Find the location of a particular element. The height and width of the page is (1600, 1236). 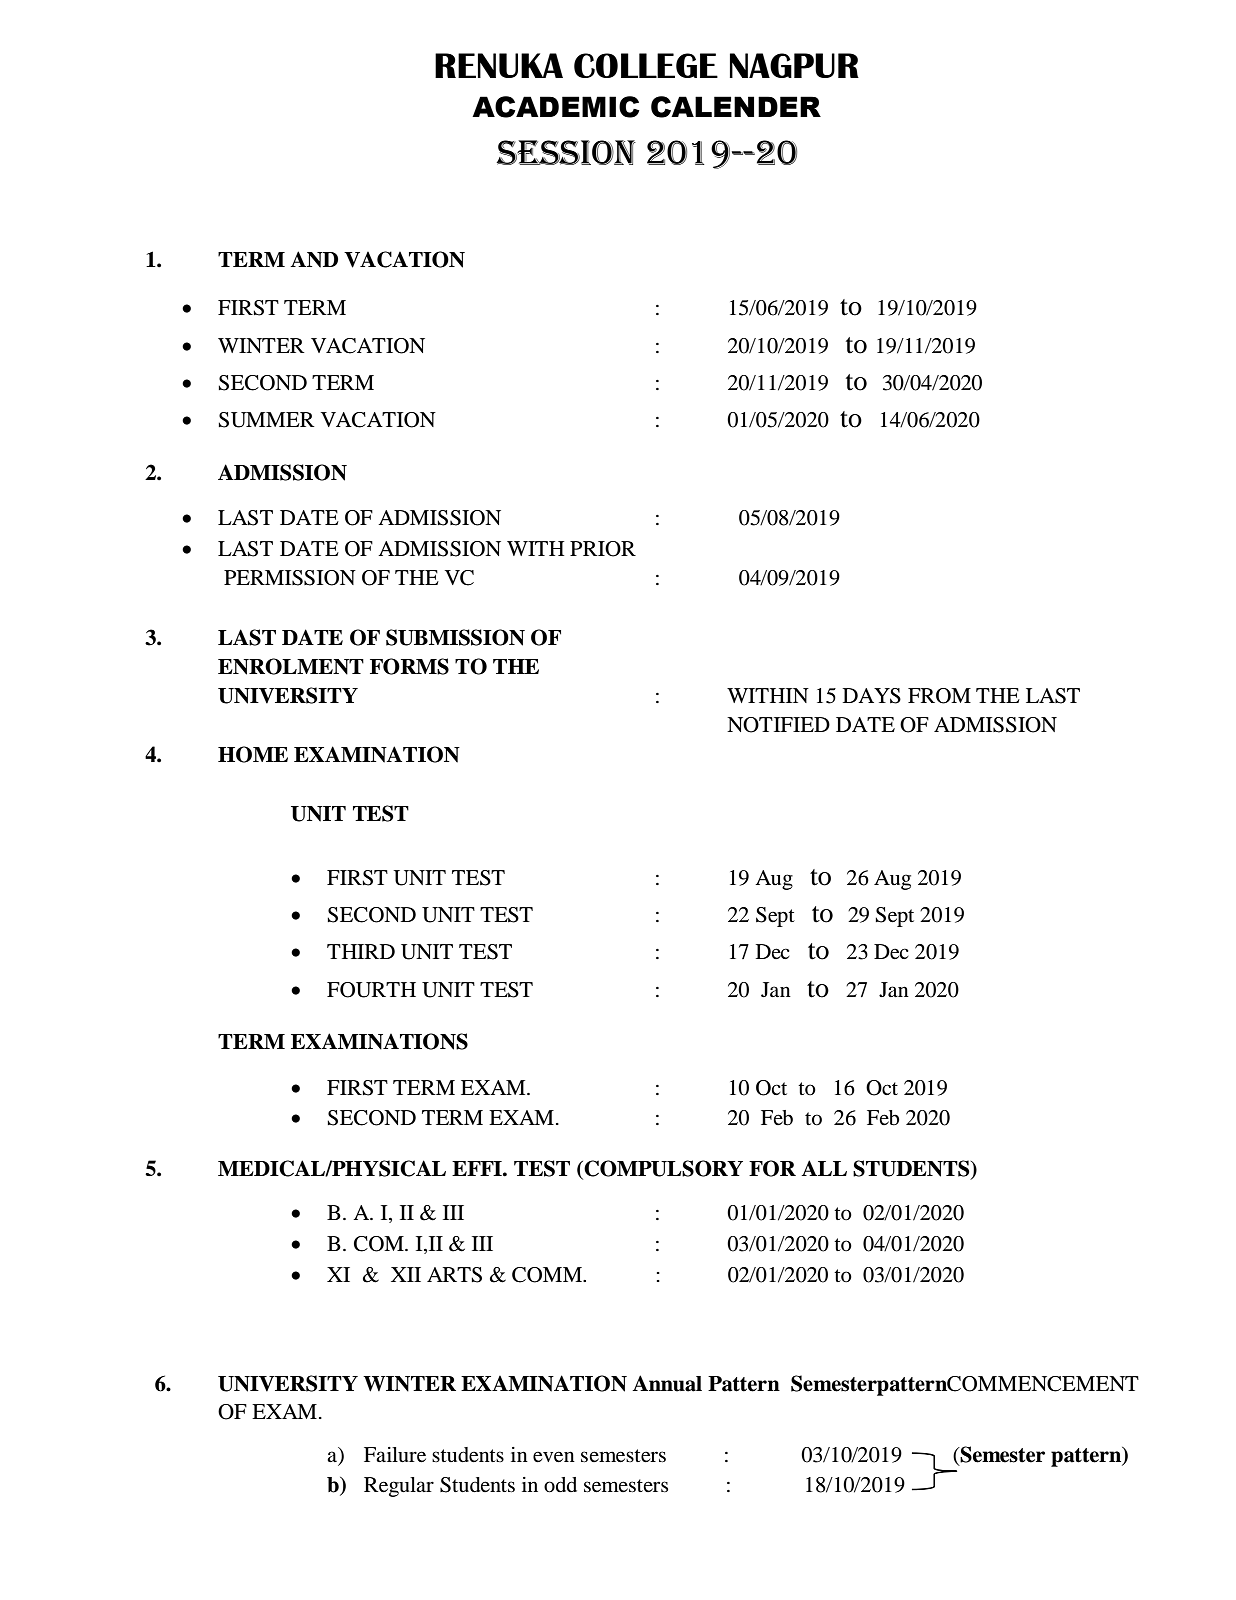

CALENDER is located at coordinates (736, 107).
